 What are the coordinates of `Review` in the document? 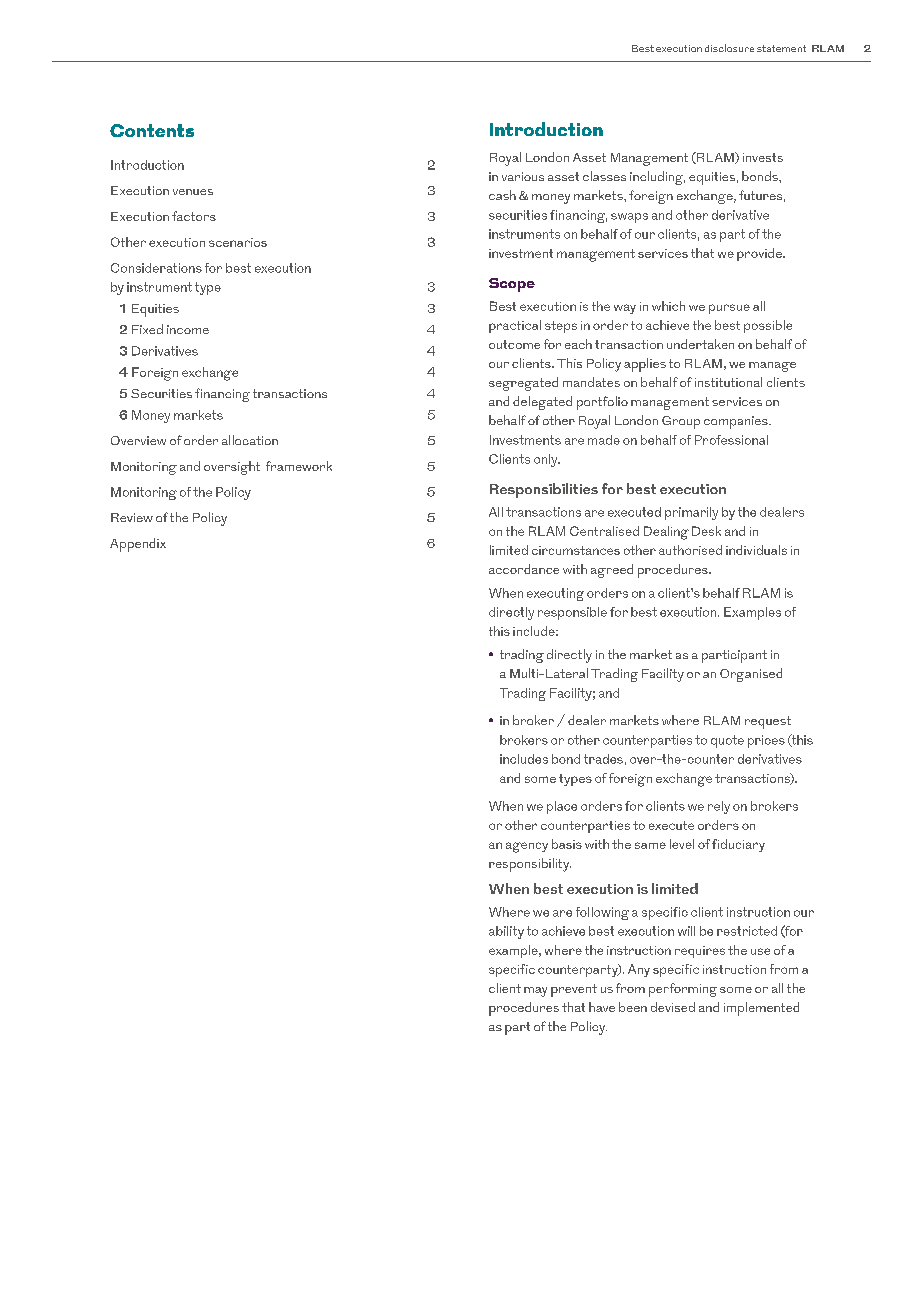 It's located at (132, 517).
